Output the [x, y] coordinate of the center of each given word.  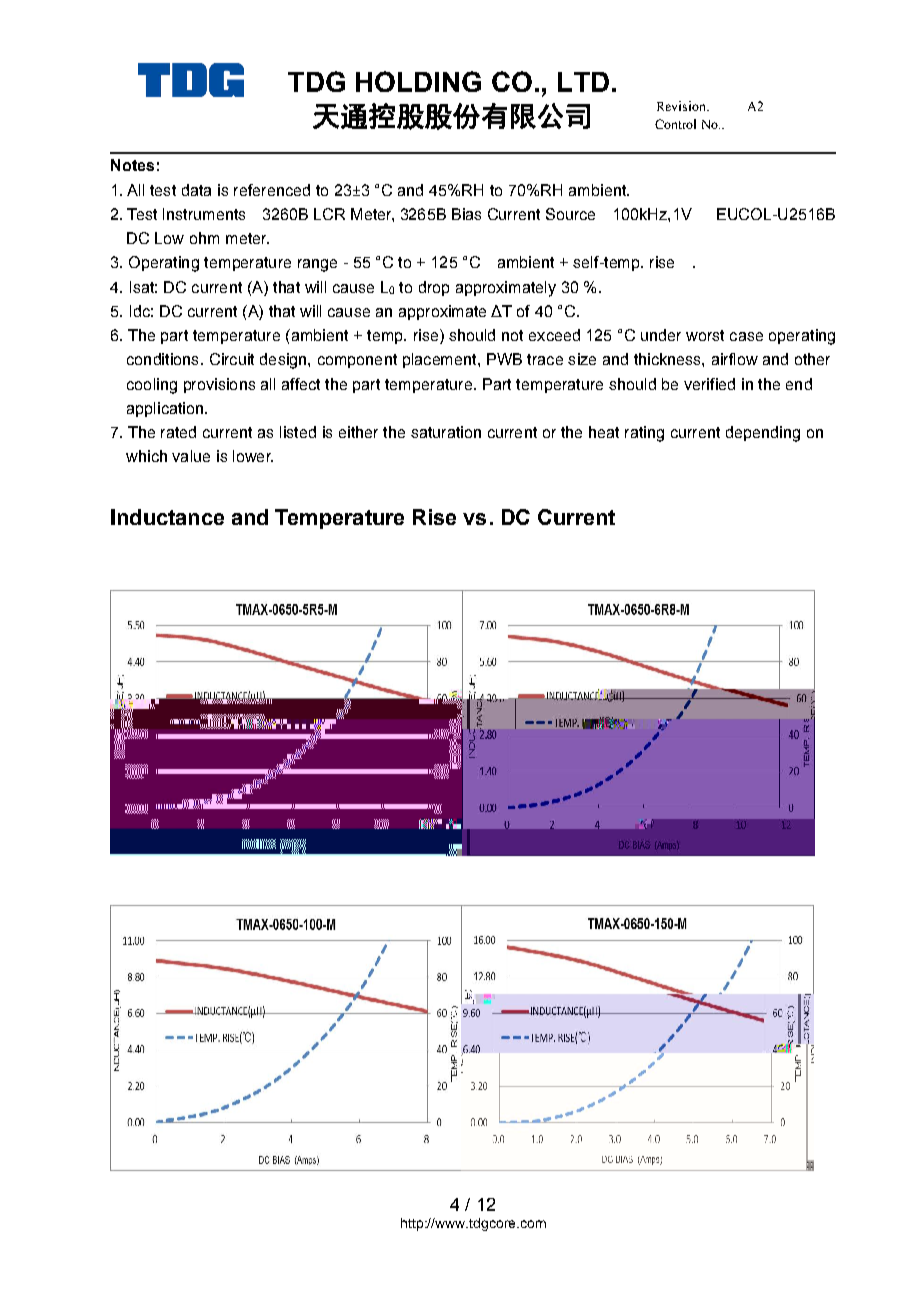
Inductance [167, 517]
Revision [682, 106]
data [196, 190]
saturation [446, 432]
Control [675, 124]
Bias [466, 214]
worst [705, 335]
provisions [219, 385]
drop [434, 288]
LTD [583, 82]
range [317, 265]
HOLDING [418, 81]
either [358, 432]
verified [709, 384]
